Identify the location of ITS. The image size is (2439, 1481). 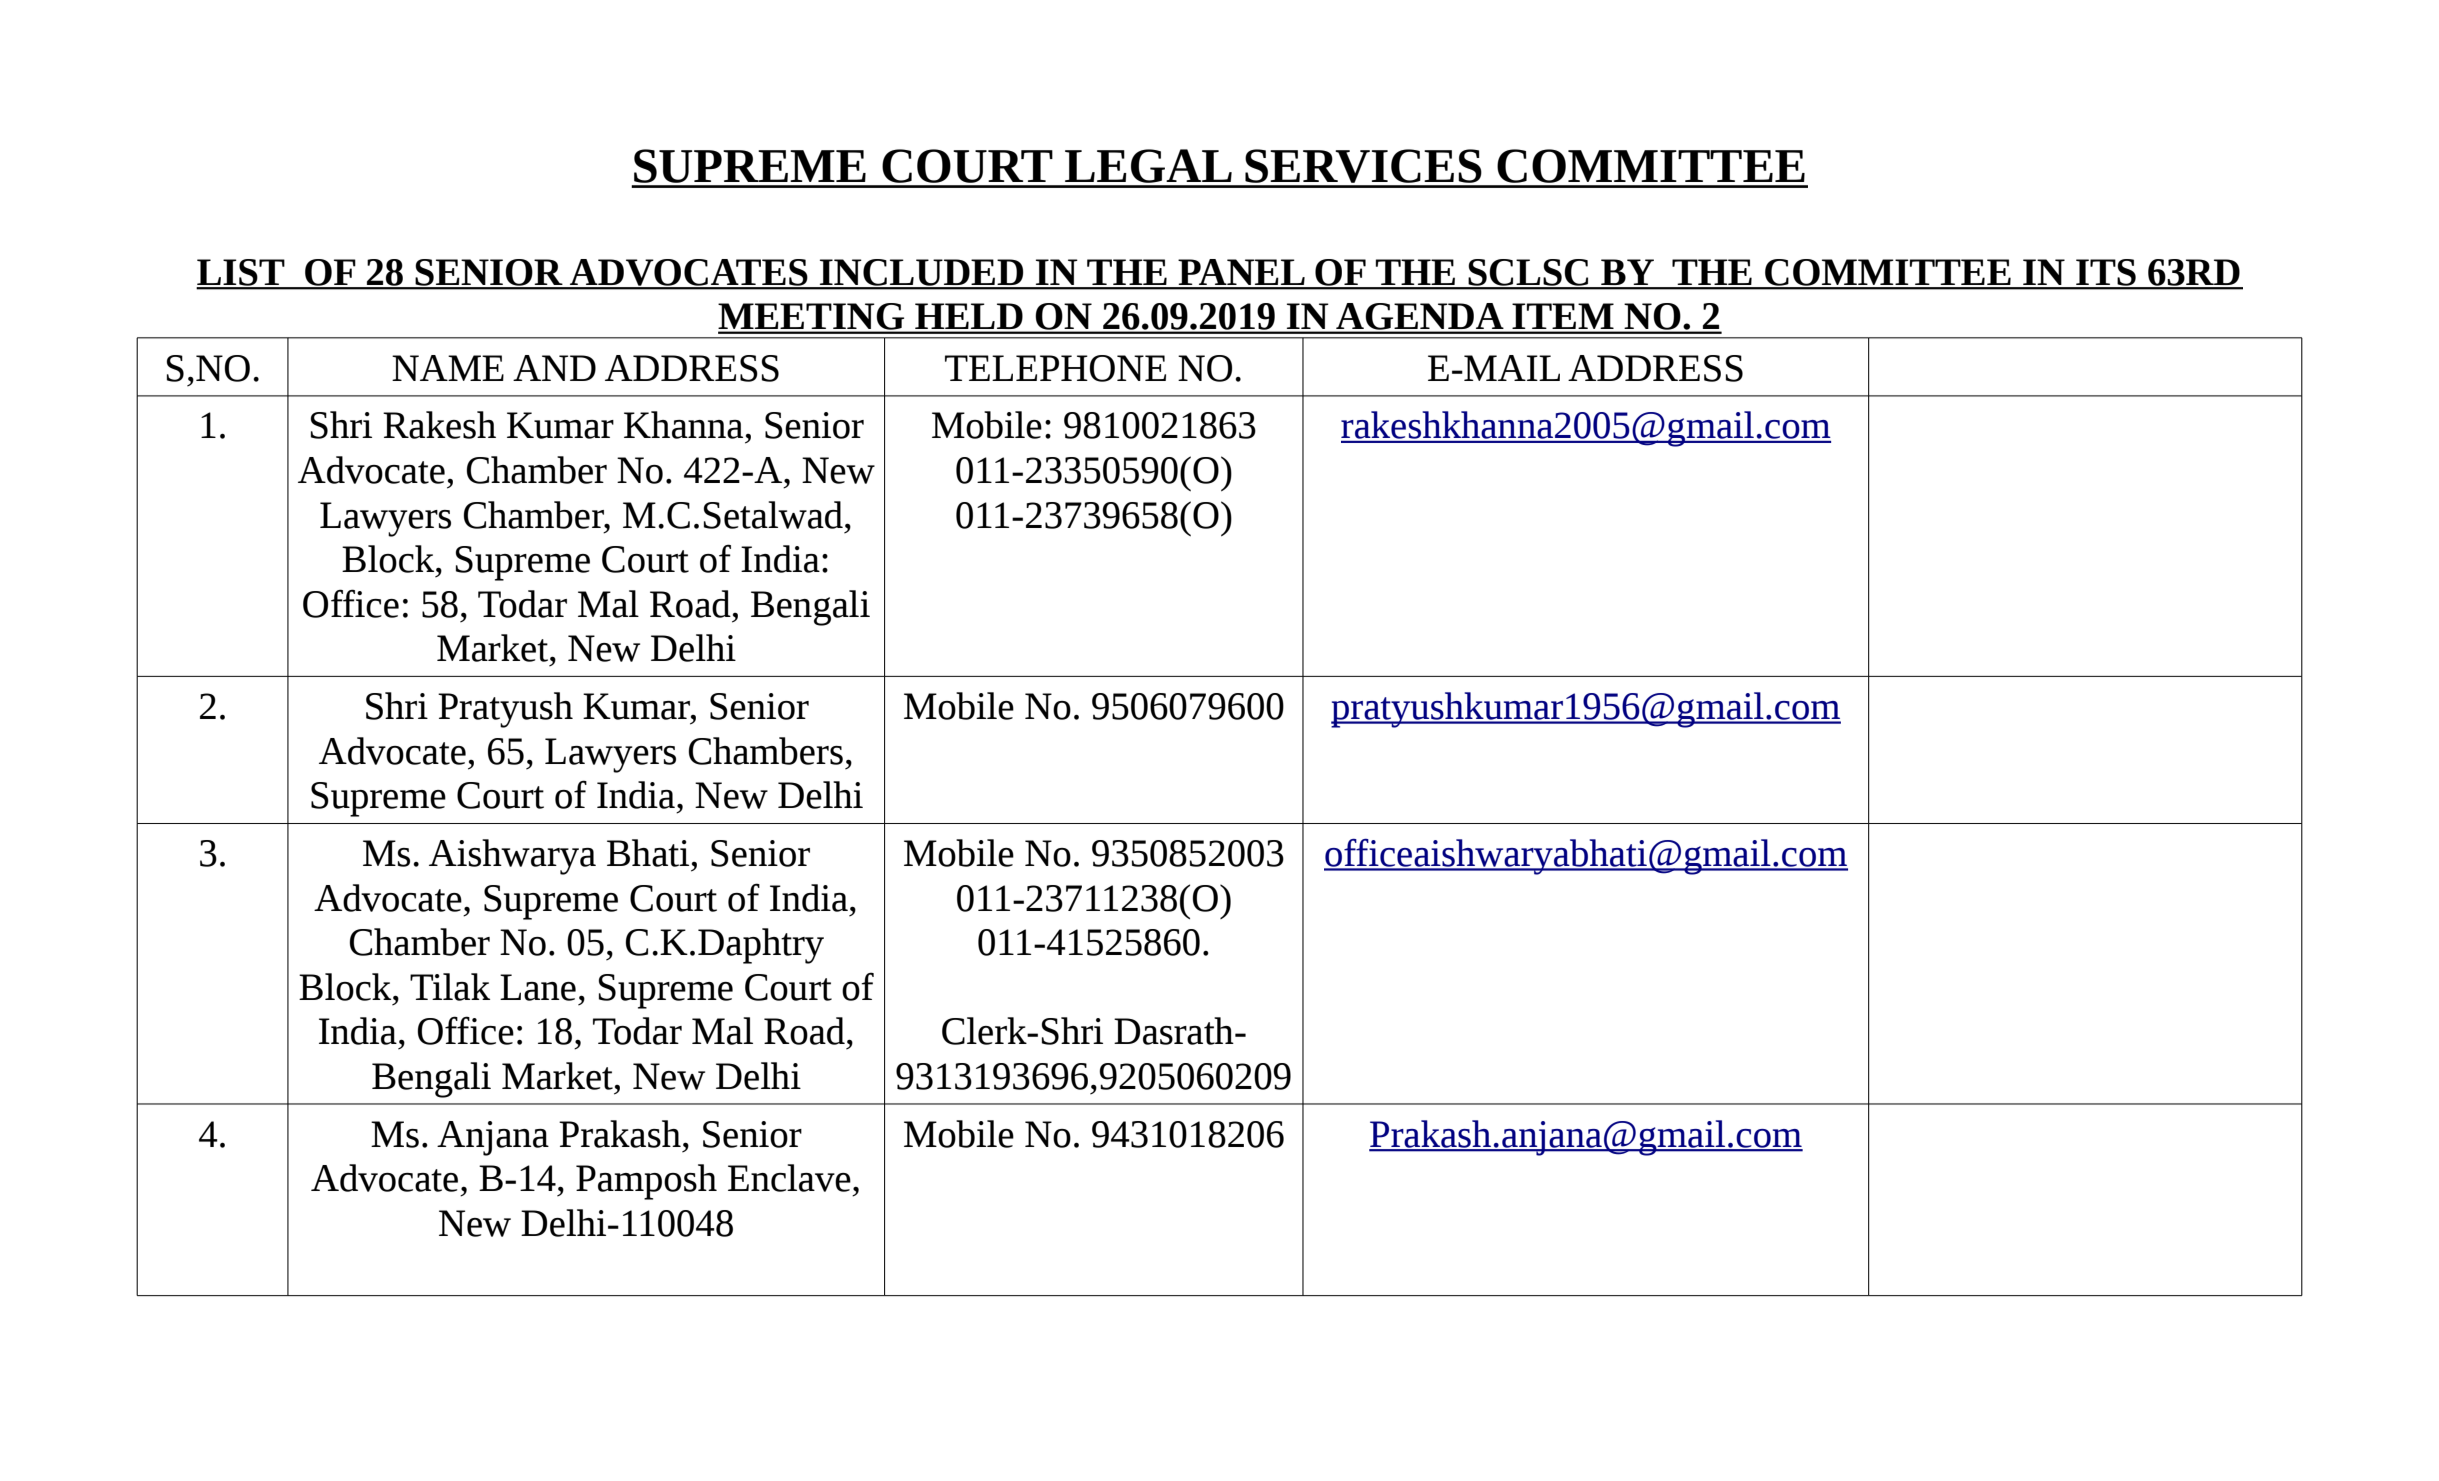
(2106, 273).
